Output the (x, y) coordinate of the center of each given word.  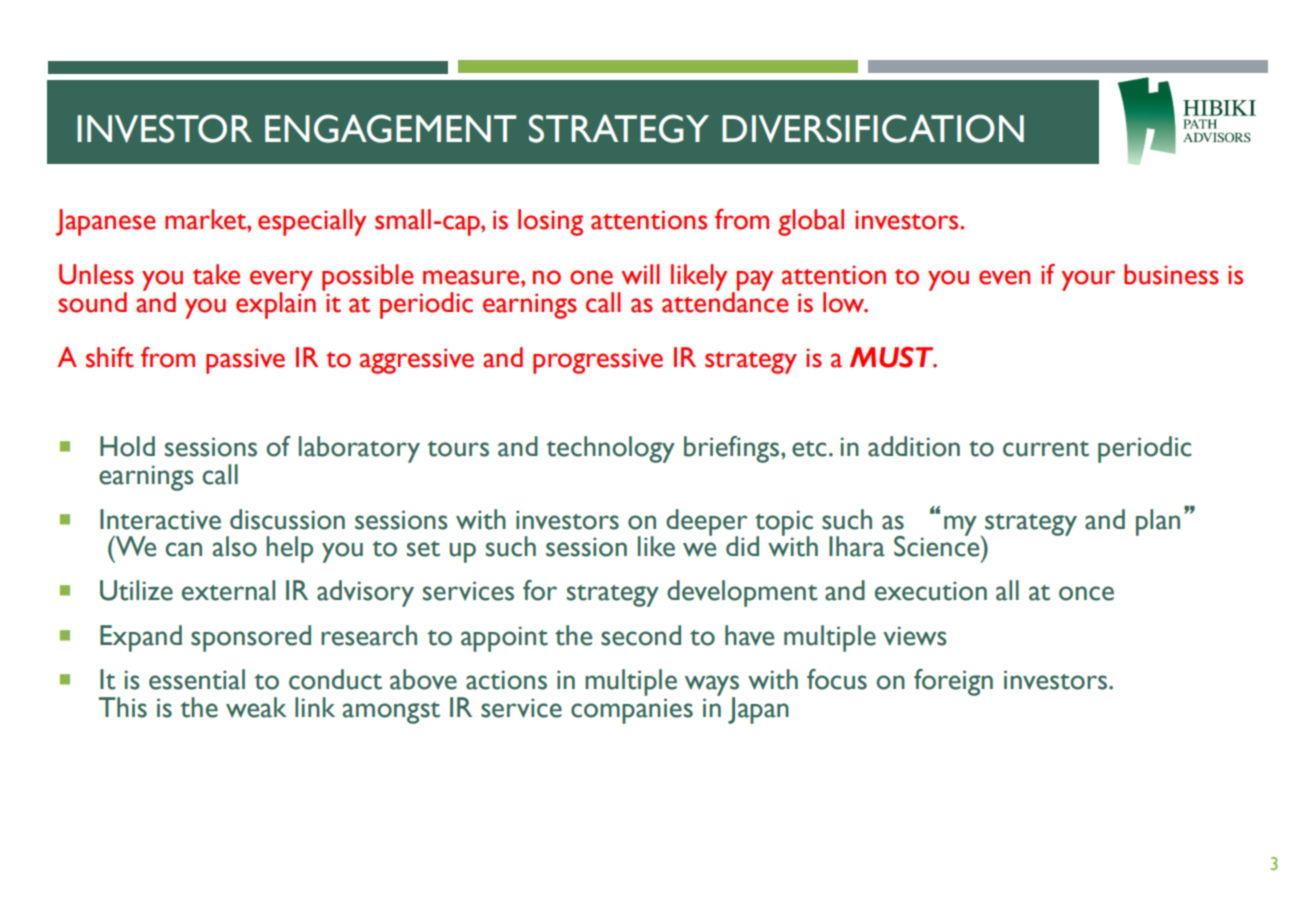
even (1004, 277)
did (742, 546)
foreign (953, 682)
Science (938, 545)
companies (632, 711)
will (640, 274)
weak (256, 707)
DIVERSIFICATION (873, 128)
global (811, 222)
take (216, 274)
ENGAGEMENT (390, 128)
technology (610, 449)
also (235, 546)
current (1046, 449)
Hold (127, 446)
